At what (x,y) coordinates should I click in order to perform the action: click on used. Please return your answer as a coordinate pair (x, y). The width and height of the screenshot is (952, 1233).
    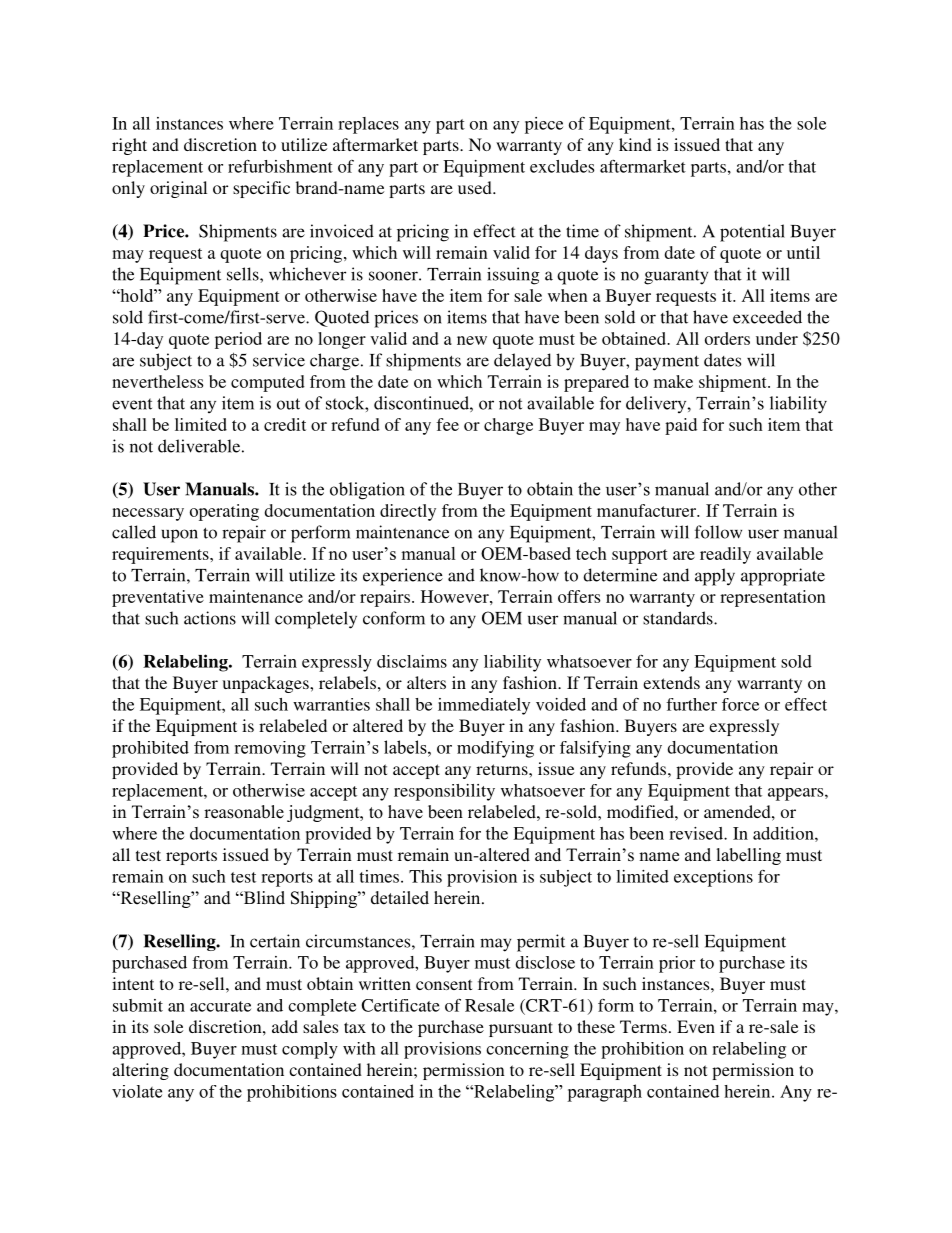
    Looking at the image, I should click on (476, 187).
